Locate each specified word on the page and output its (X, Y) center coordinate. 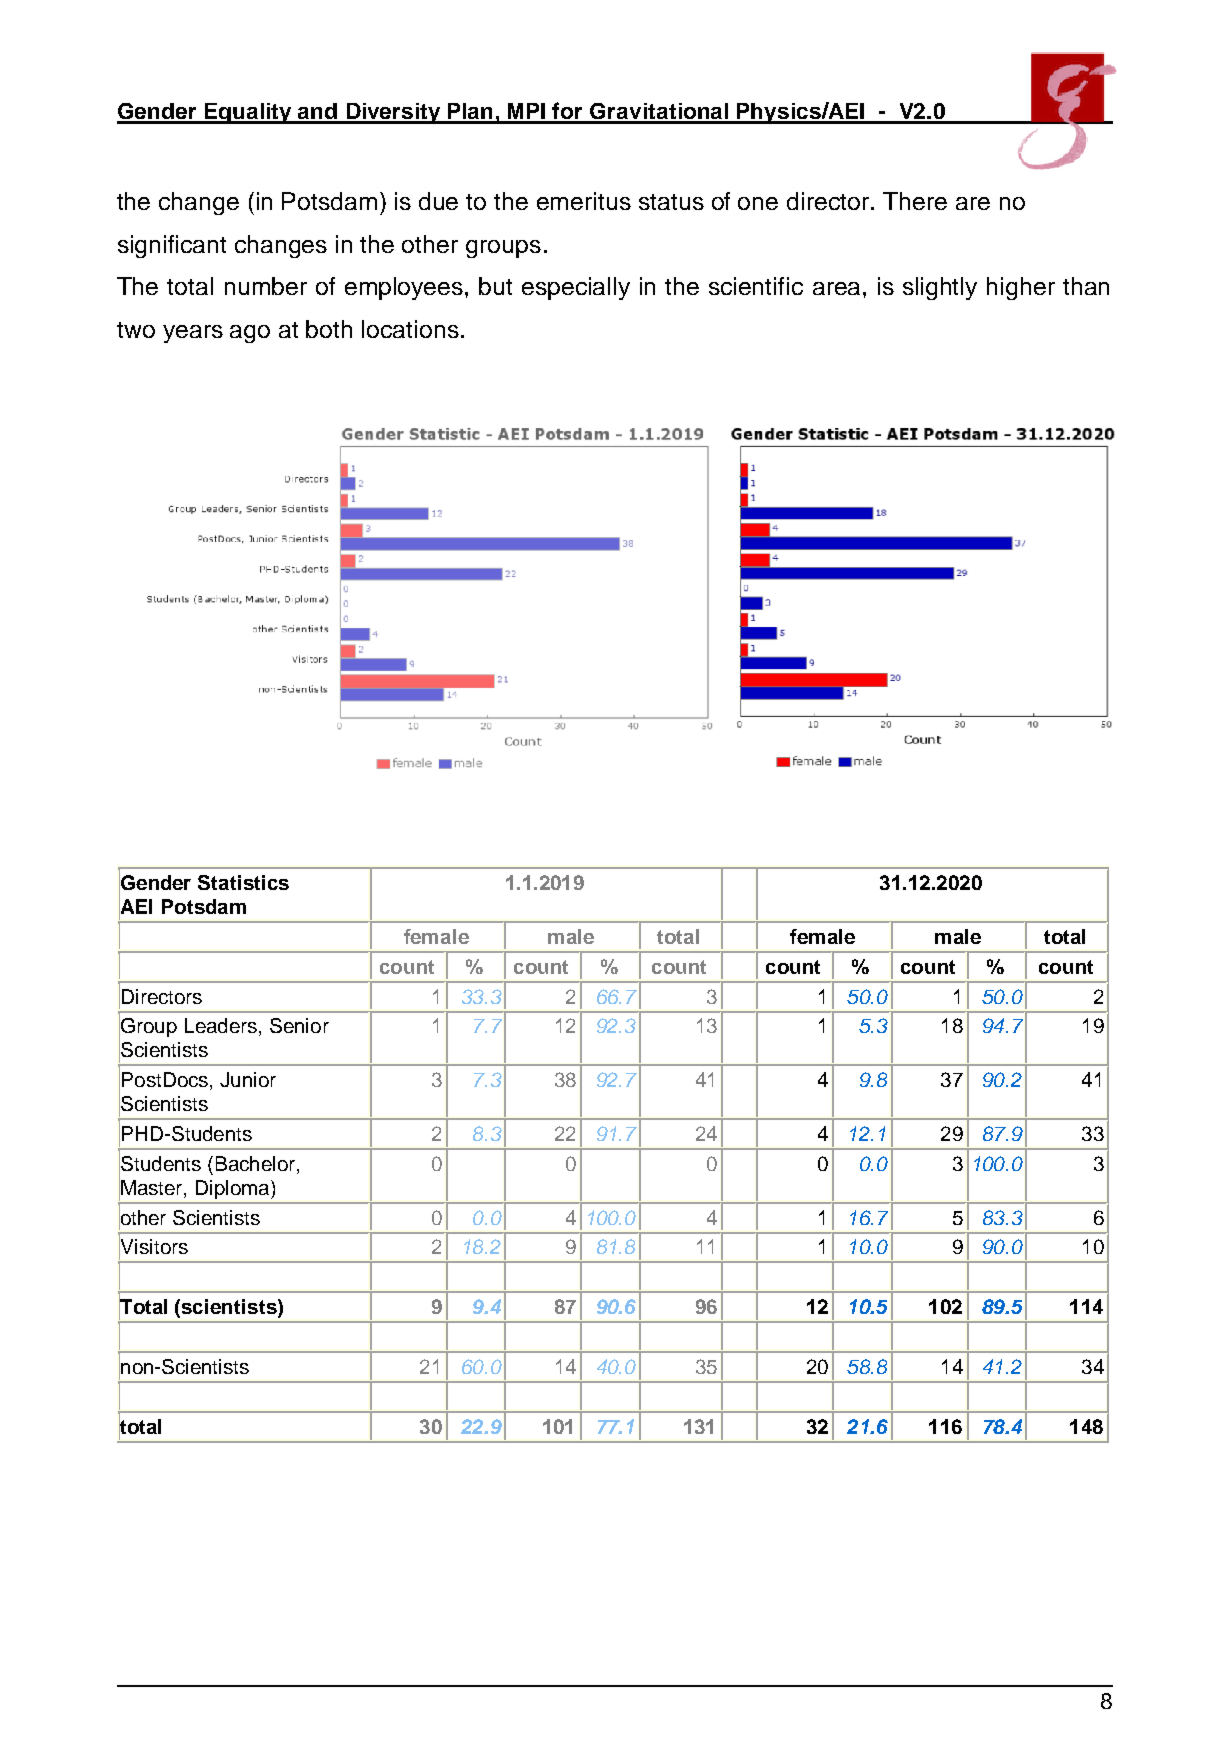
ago (250, 334)
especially (576, 288)
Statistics (243, 882)
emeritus (584, 201)
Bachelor (257, 1165)
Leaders (221, 1025)
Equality (248, 113)
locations (410, 329)
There (915, 201)
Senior (299, 1025)
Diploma (234, 1189)
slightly (940, 288)
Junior (248, 1079)
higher (1021, 288)
